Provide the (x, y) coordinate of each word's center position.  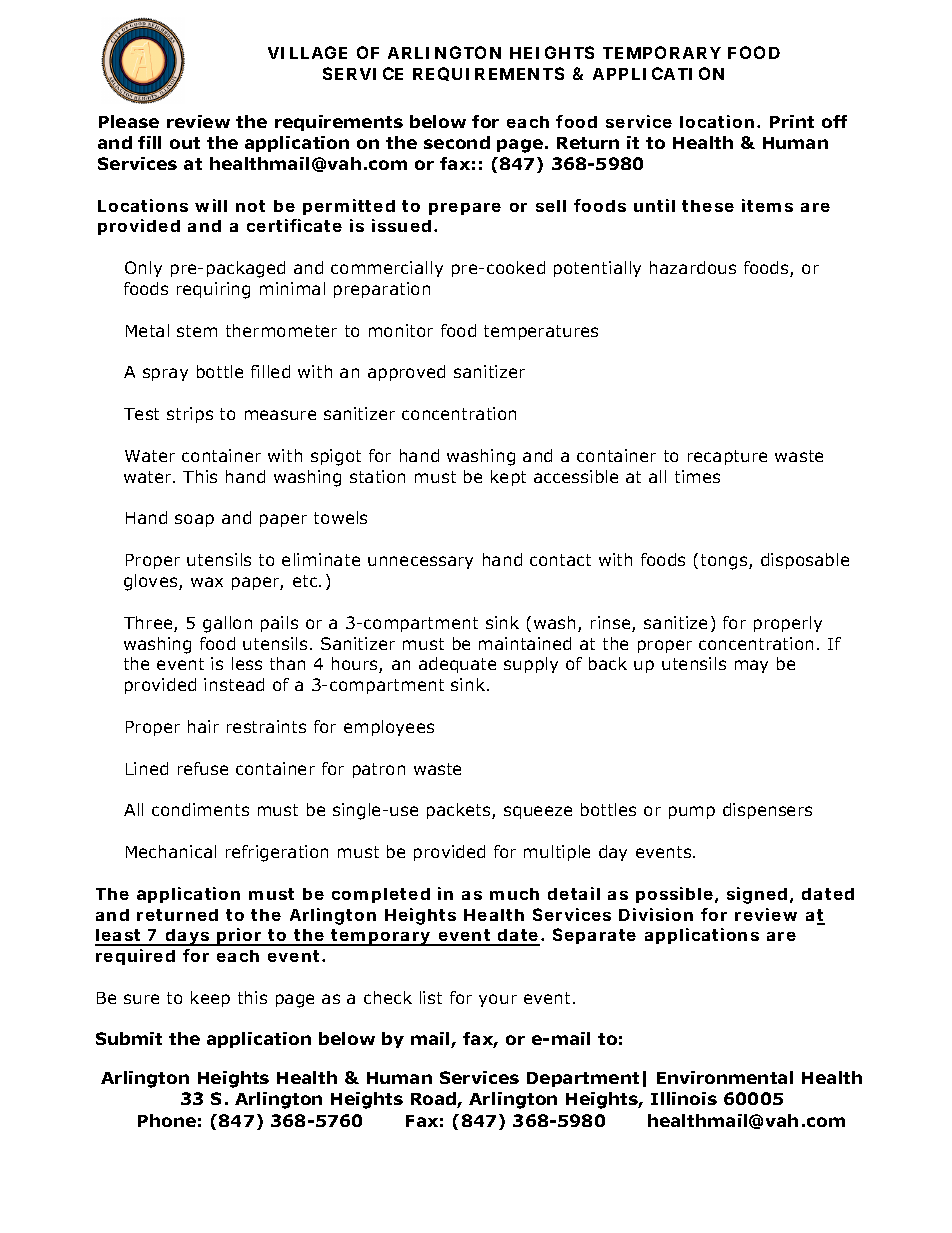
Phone (167, 1120)
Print (792, 121)
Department (583, 1079)
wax (207, 582)
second (457, 142)
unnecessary (420, 562)
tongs (725, 562)
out (185, 143)
